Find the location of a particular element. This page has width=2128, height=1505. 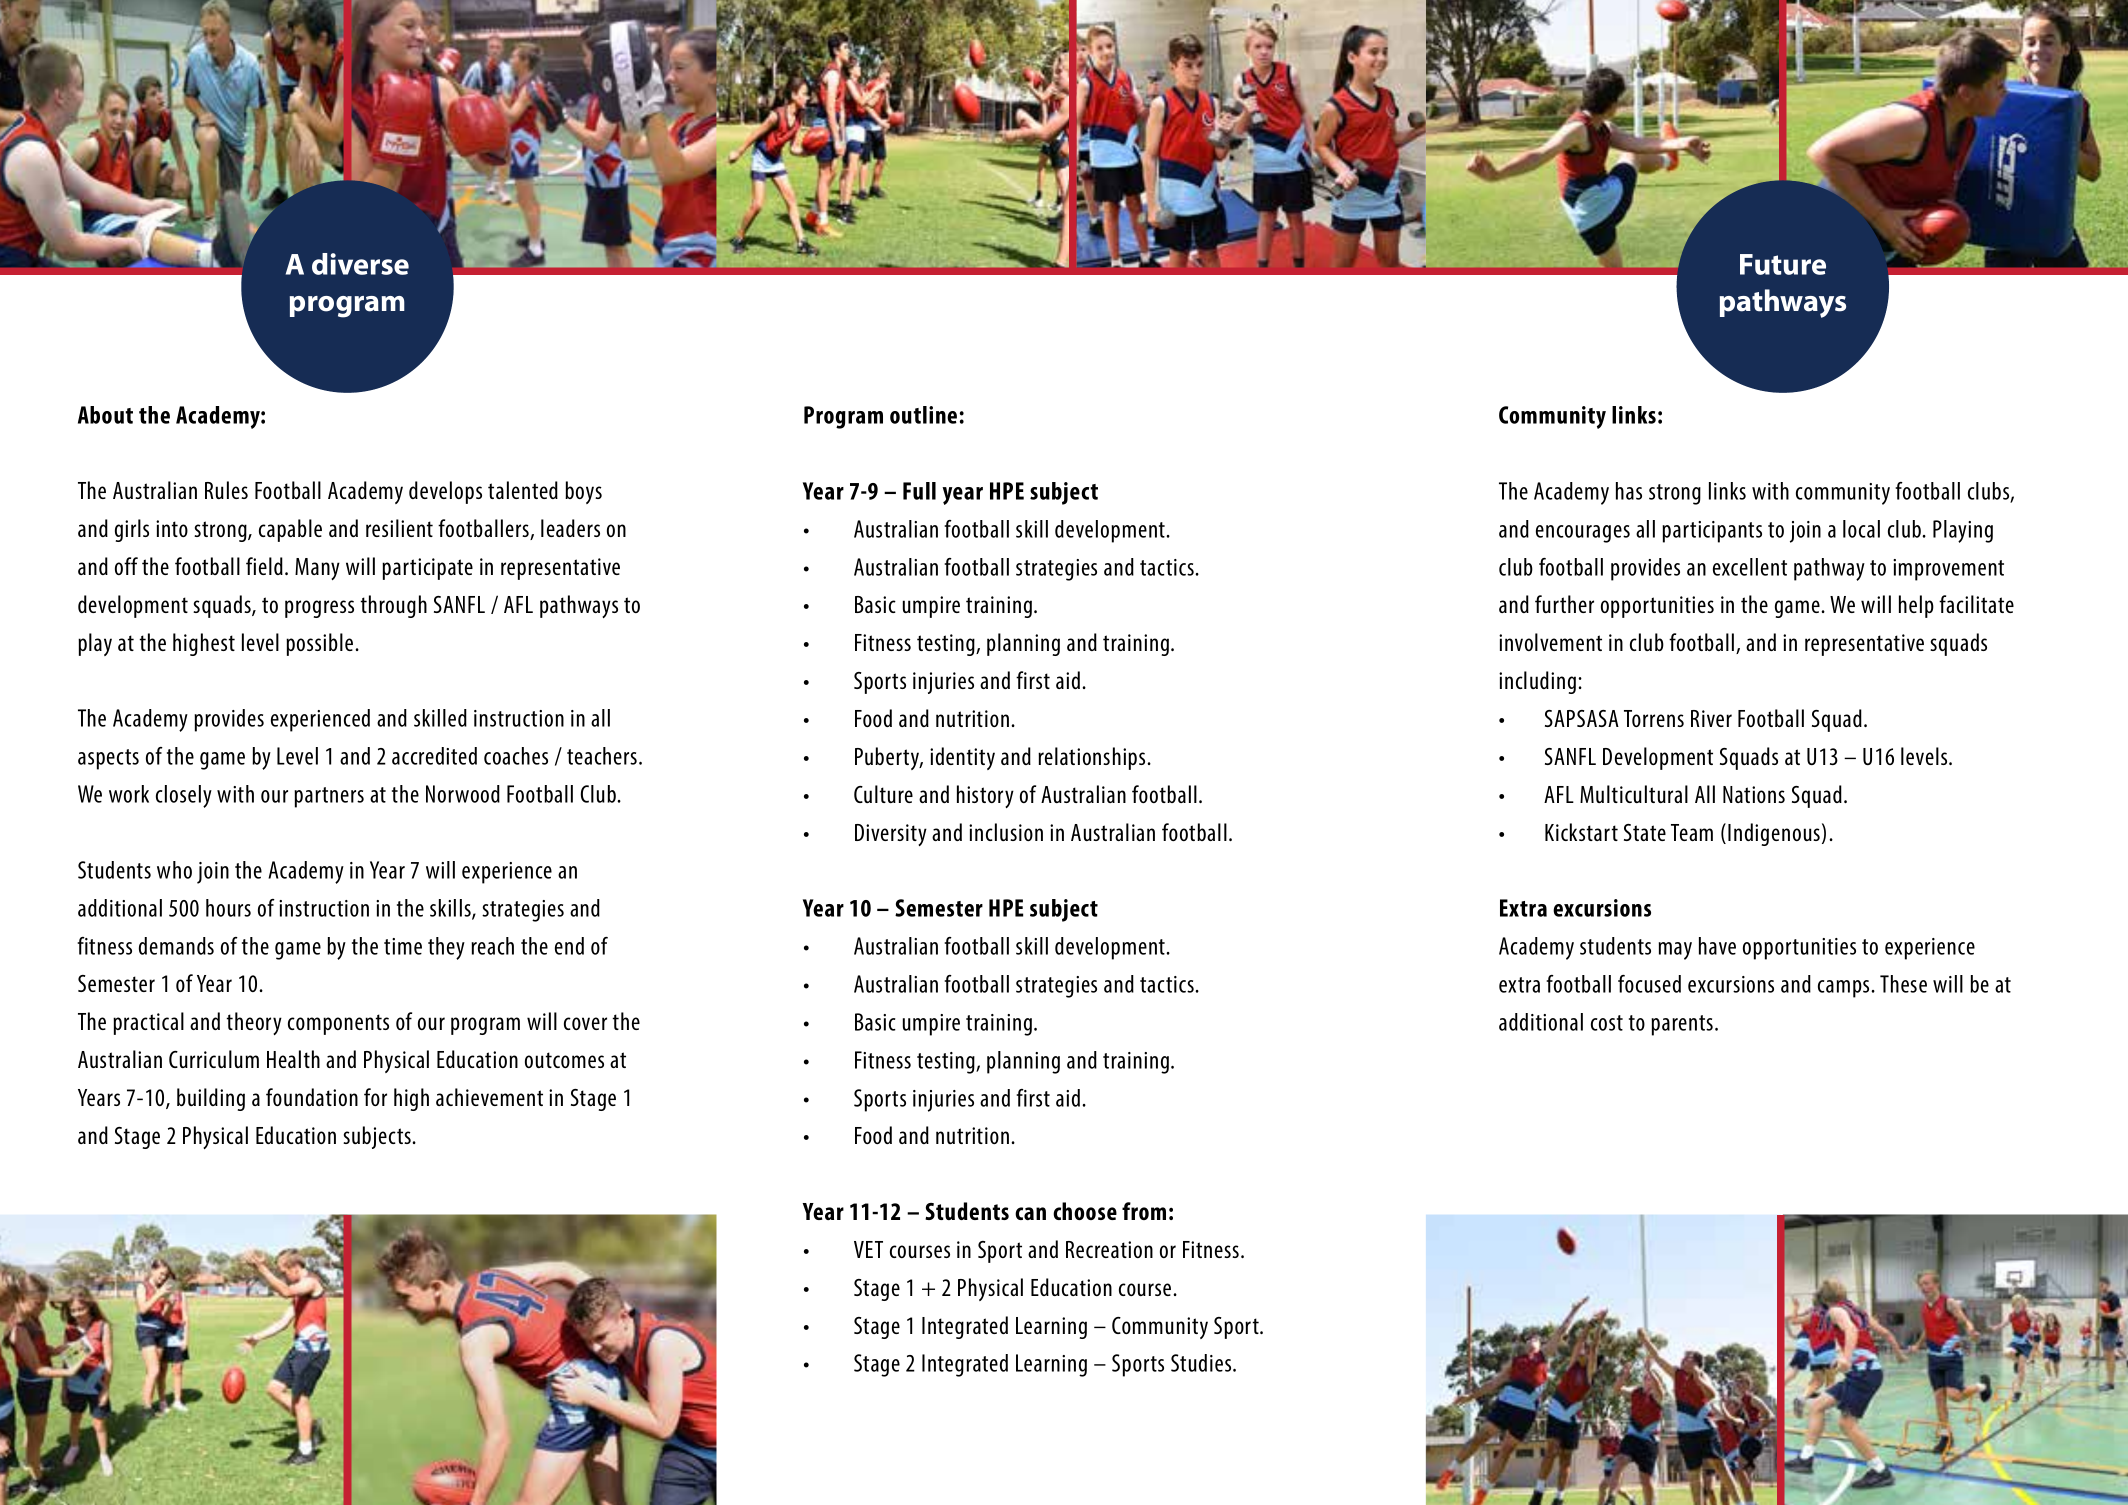

components is located at coordinates (338, 1024).
